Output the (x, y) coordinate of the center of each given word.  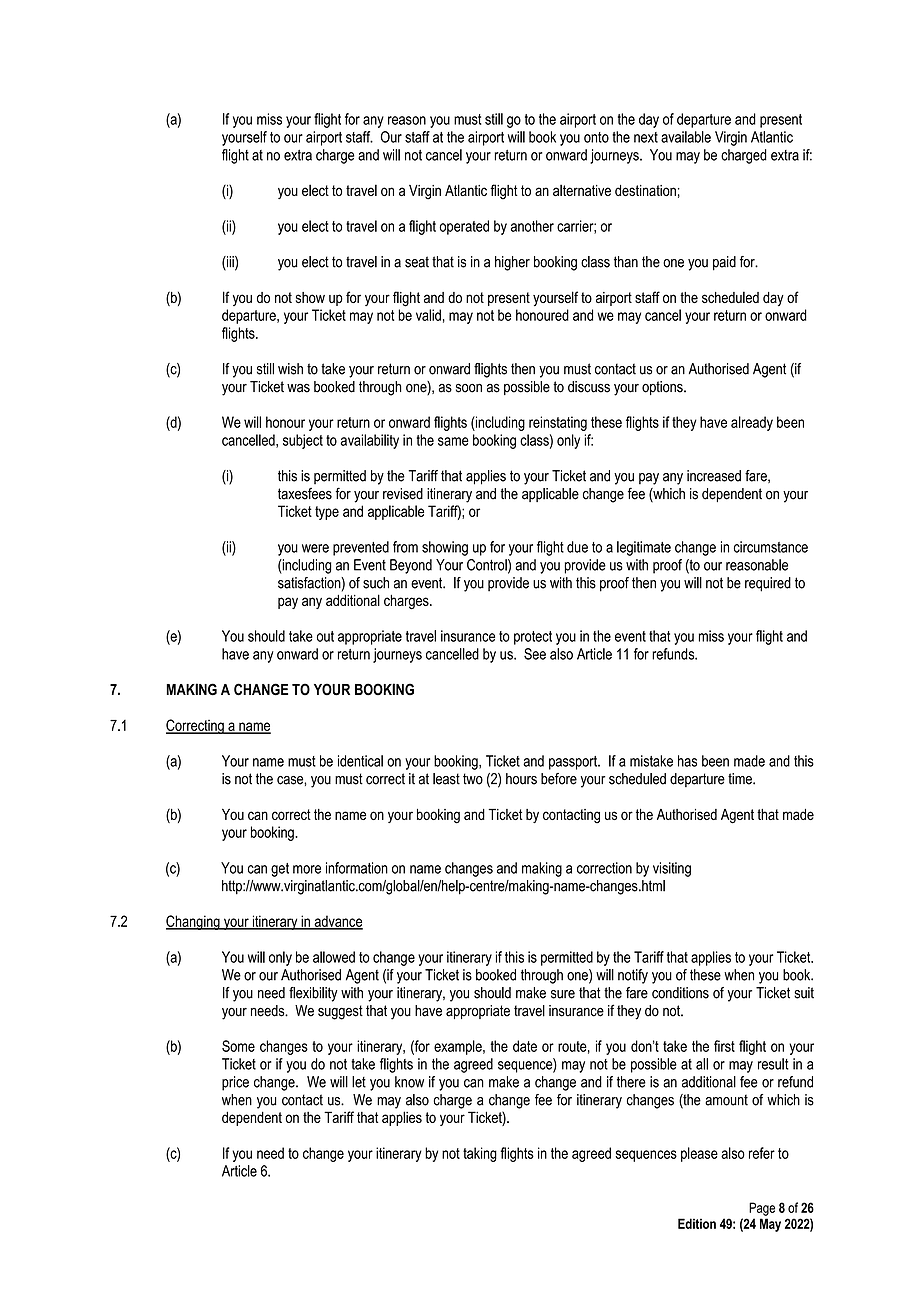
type (327, 513)
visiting (672, 869)
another (532, 226)
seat (417, 262)
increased (714, 476)
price (235, 1083)
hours (521, 779)
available (686, 137)
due (577, 547)
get (280, 870)
